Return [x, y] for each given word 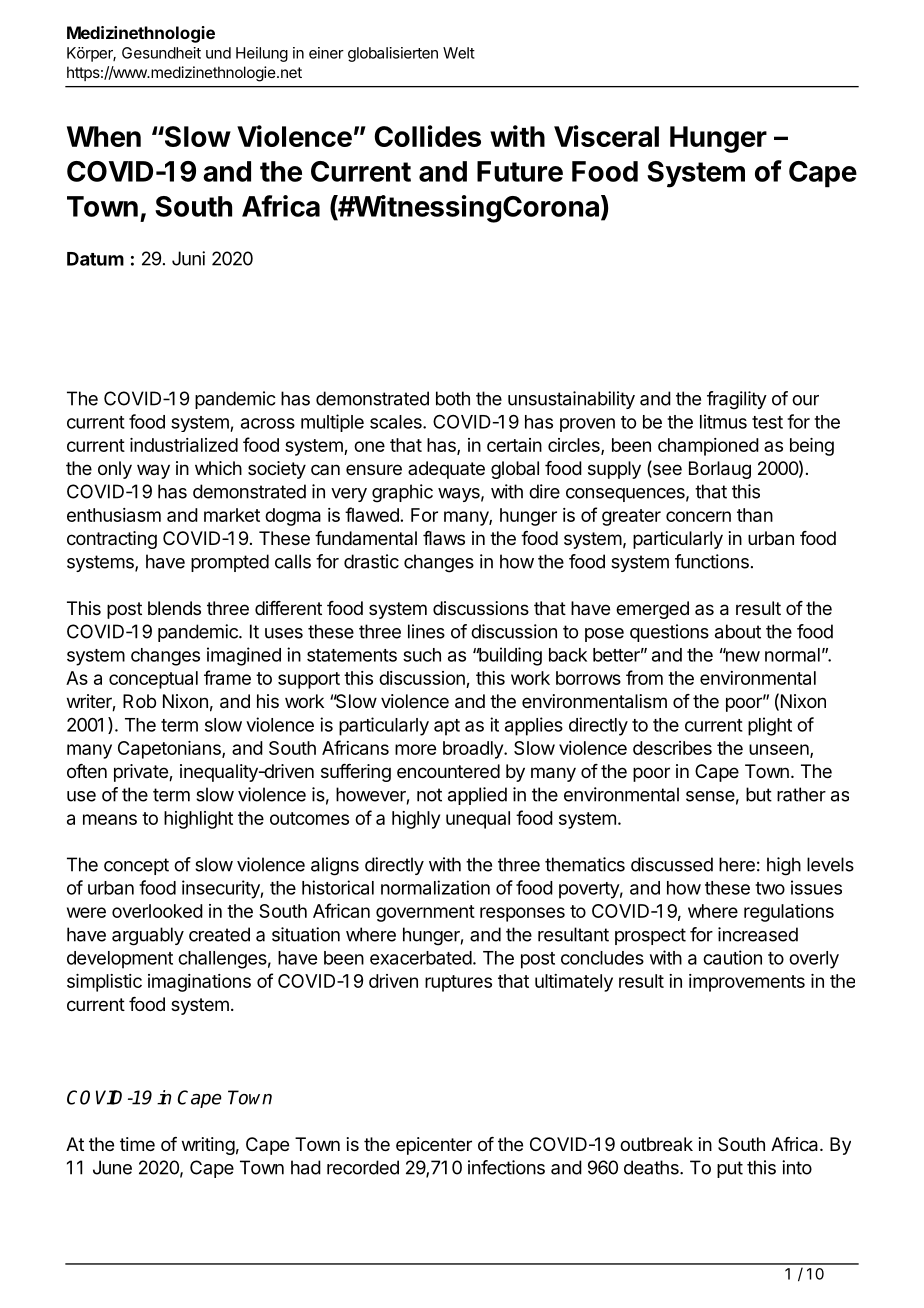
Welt [459, 53]
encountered [448, 771]
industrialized [184, 445]
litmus [723, 421]
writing [208, 1146]
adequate [446, 470]
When [104, 136]
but [759, 794]
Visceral [606, 136]
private [142, 773]
